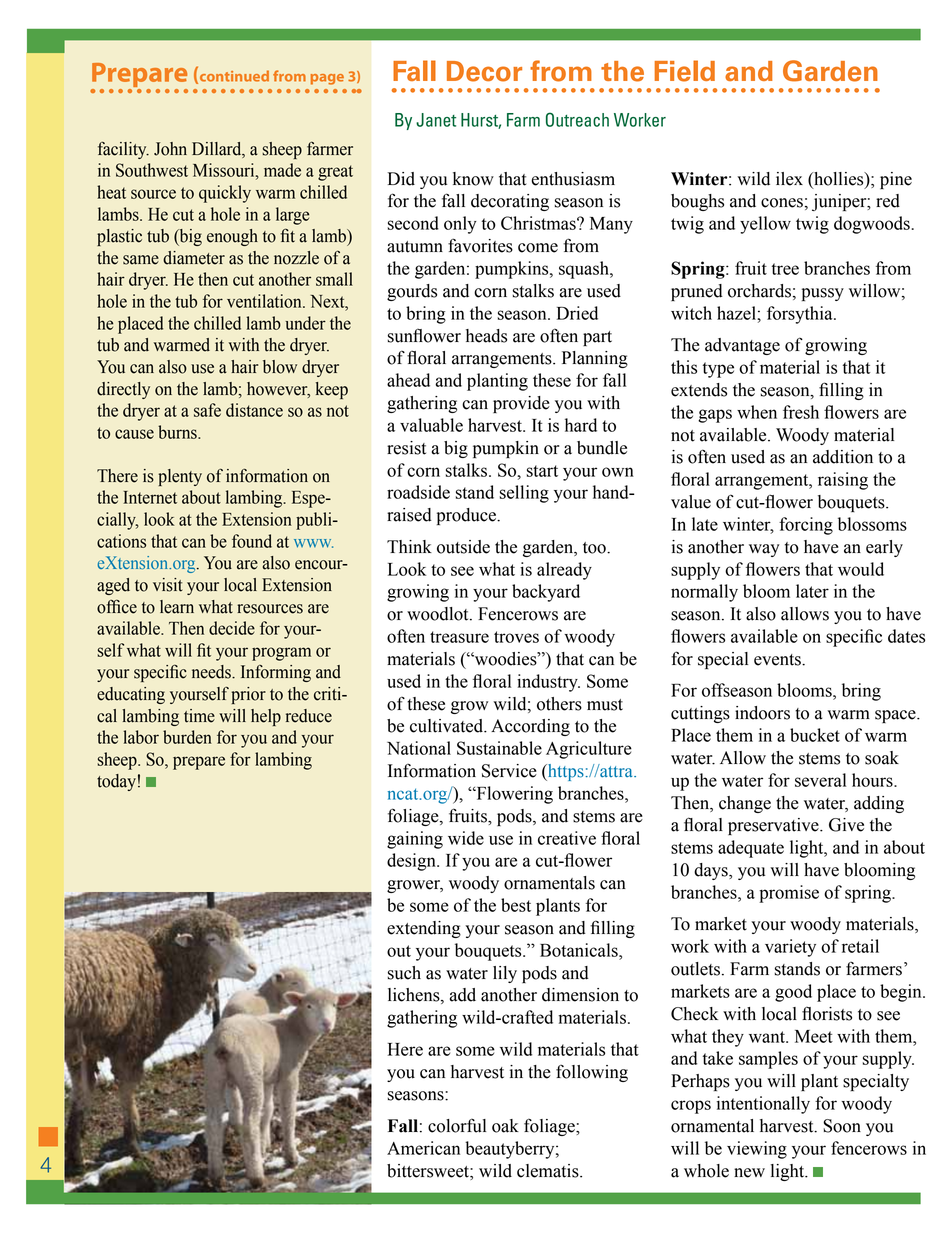 This screenshot has width=952, height=1233. I want to click on selling, so click(524, 494).
